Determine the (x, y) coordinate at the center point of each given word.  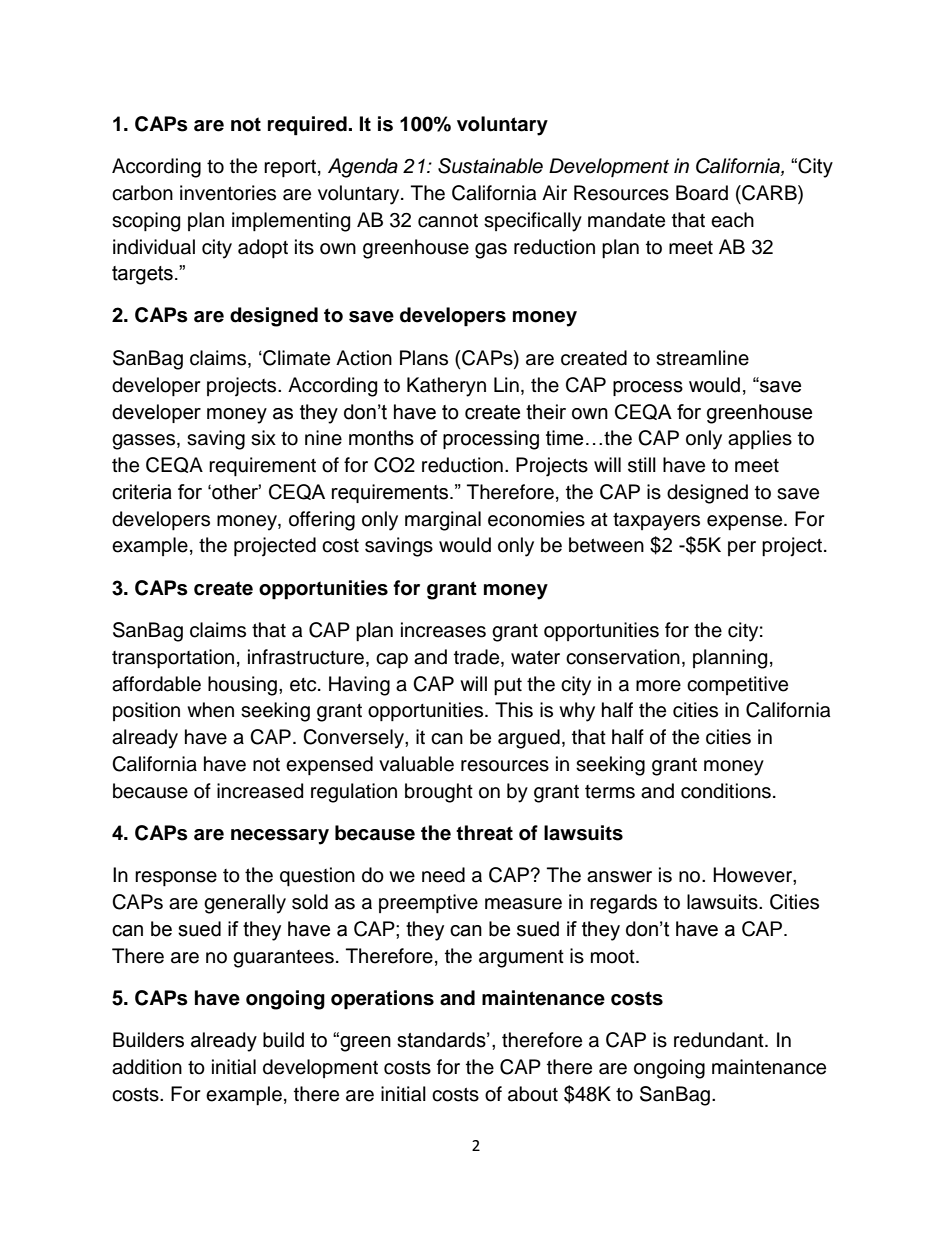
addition (147, 1067)
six (263, 438)
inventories (228, 193)
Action (364, 358)
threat (484, 833)
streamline (702, 358)
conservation (623, 657)
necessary (280, 837)
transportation (173, 658)
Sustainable (490, 166)
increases (443, 630)
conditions (726, 791)
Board (702, 193)
